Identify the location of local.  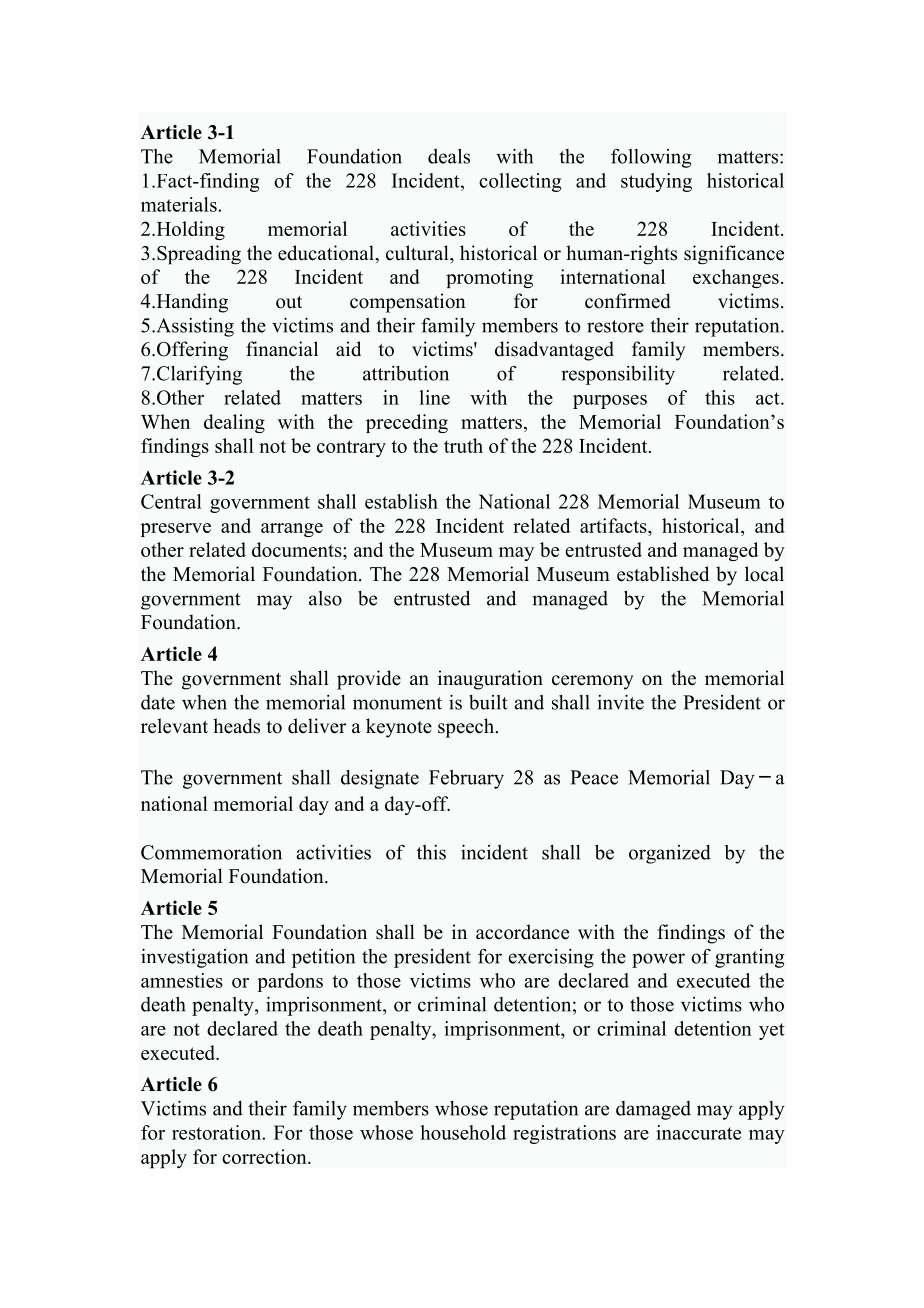
(764, 574).
